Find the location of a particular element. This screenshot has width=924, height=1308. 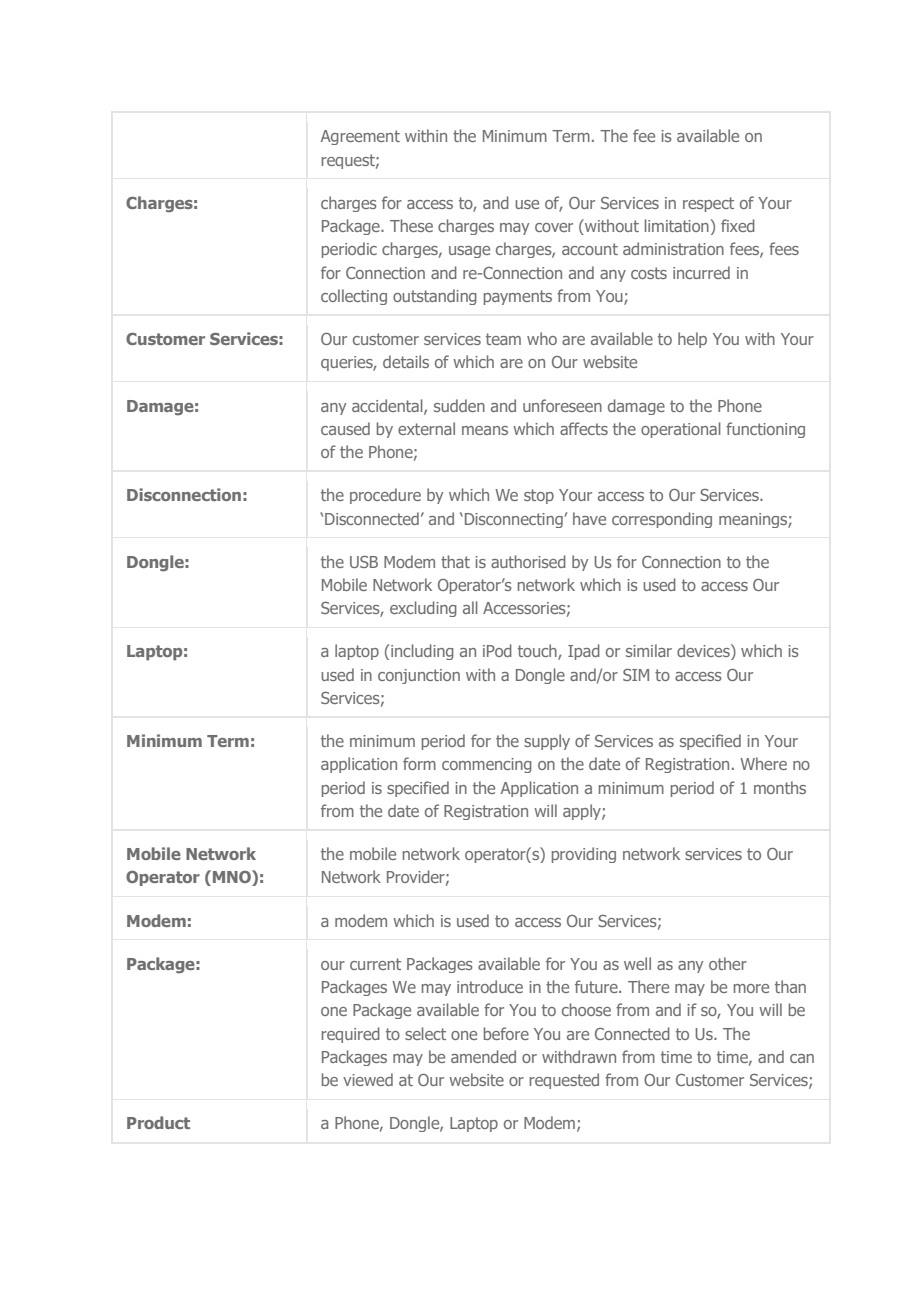

current is located at coordinates (375, 964).
